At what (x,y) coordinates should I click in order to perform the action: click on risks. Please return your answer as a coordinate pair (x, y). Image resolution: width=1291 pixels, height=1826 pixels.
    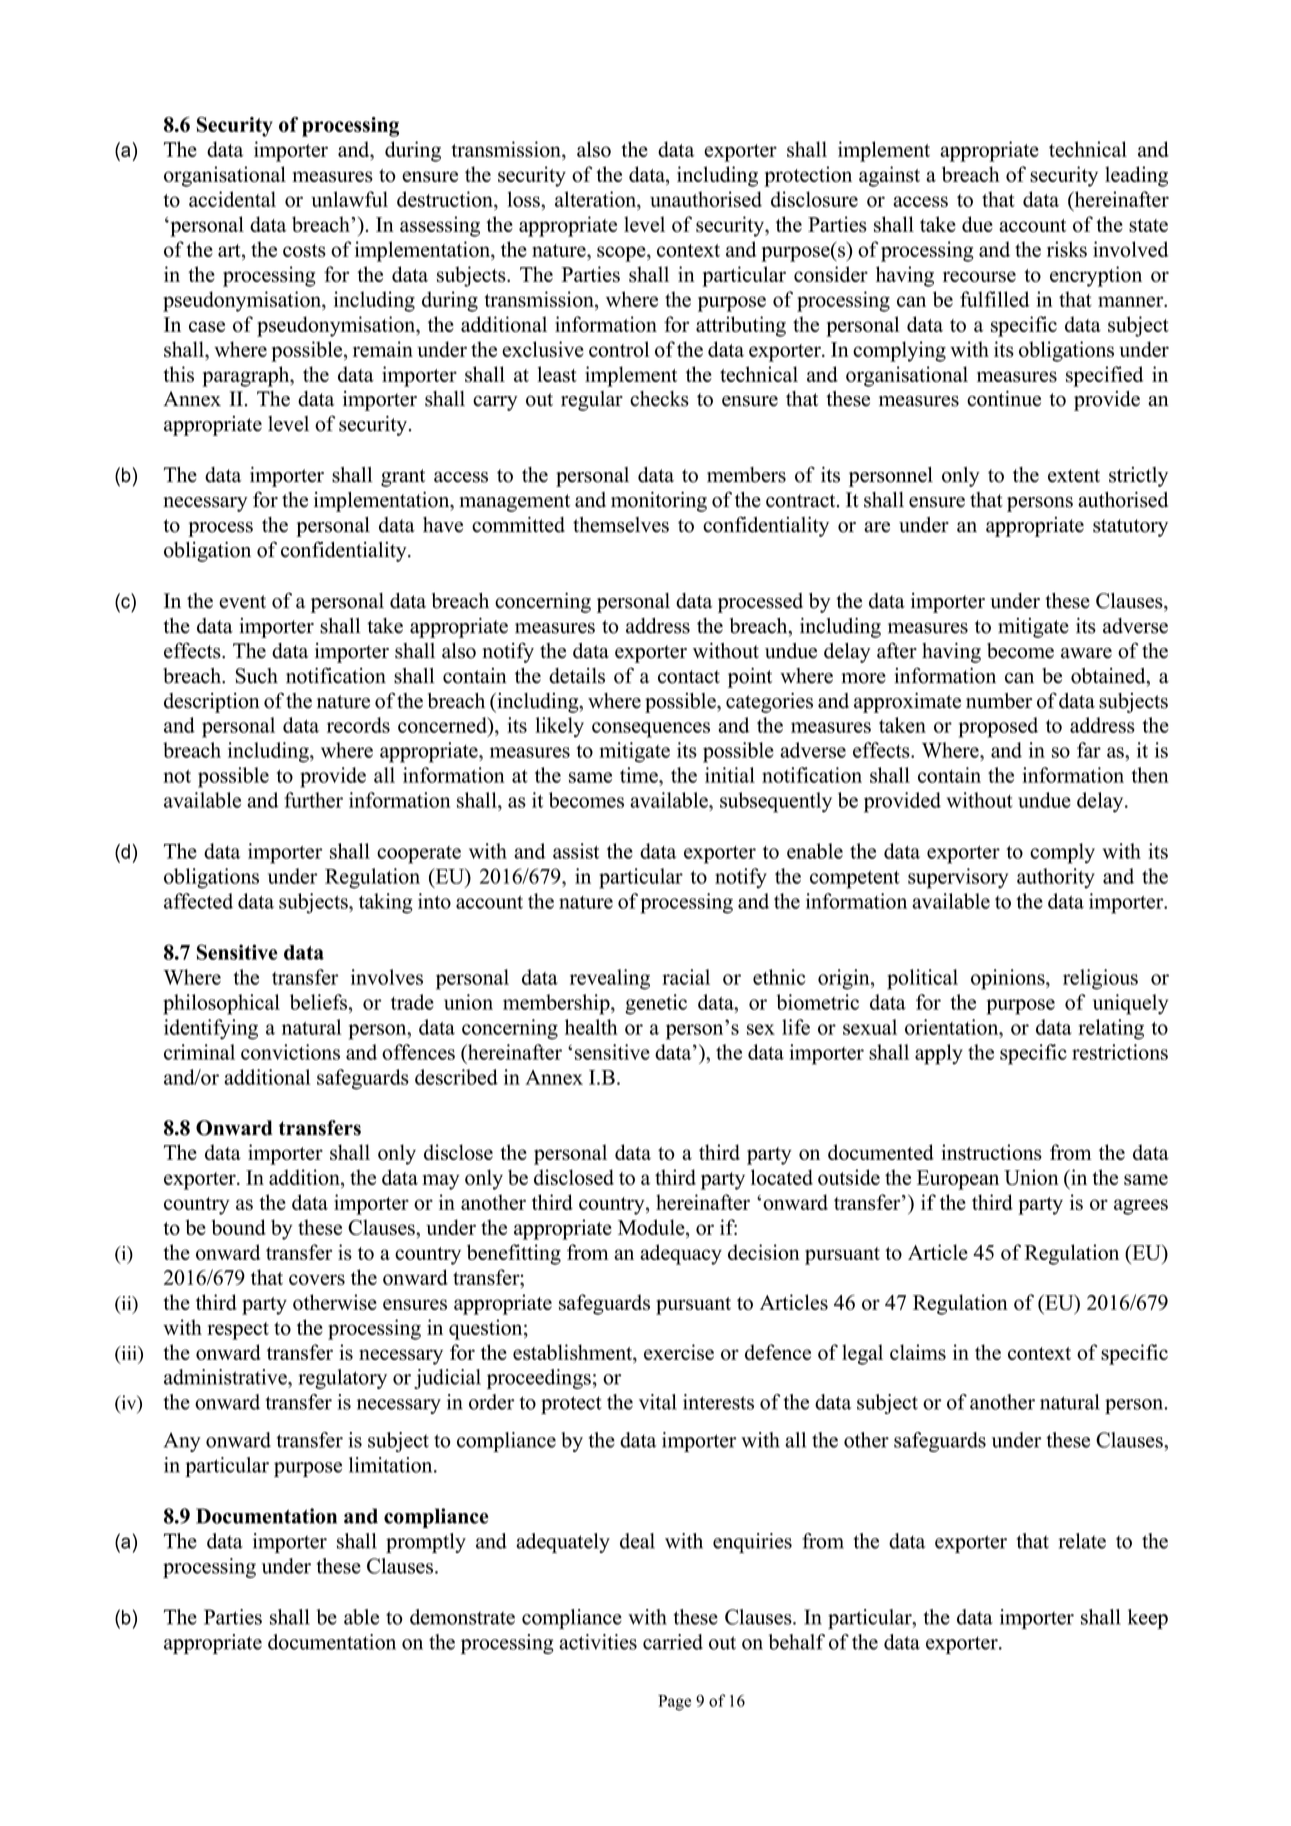
    Looking at the image, I should click on (1067, 249).
